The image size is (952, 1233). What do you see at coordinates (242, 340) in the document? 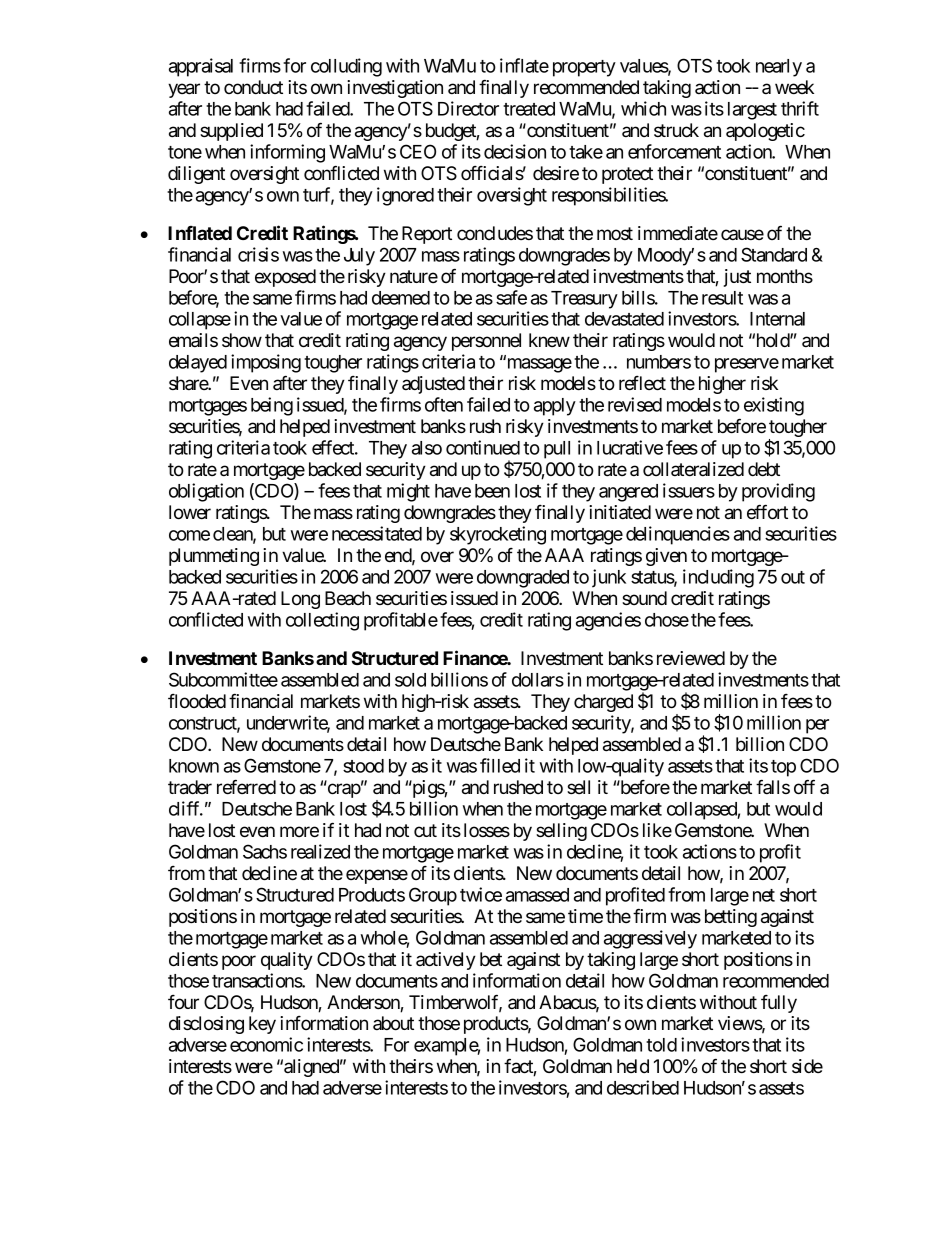
I see `show` at bounding box center [242, 340].
